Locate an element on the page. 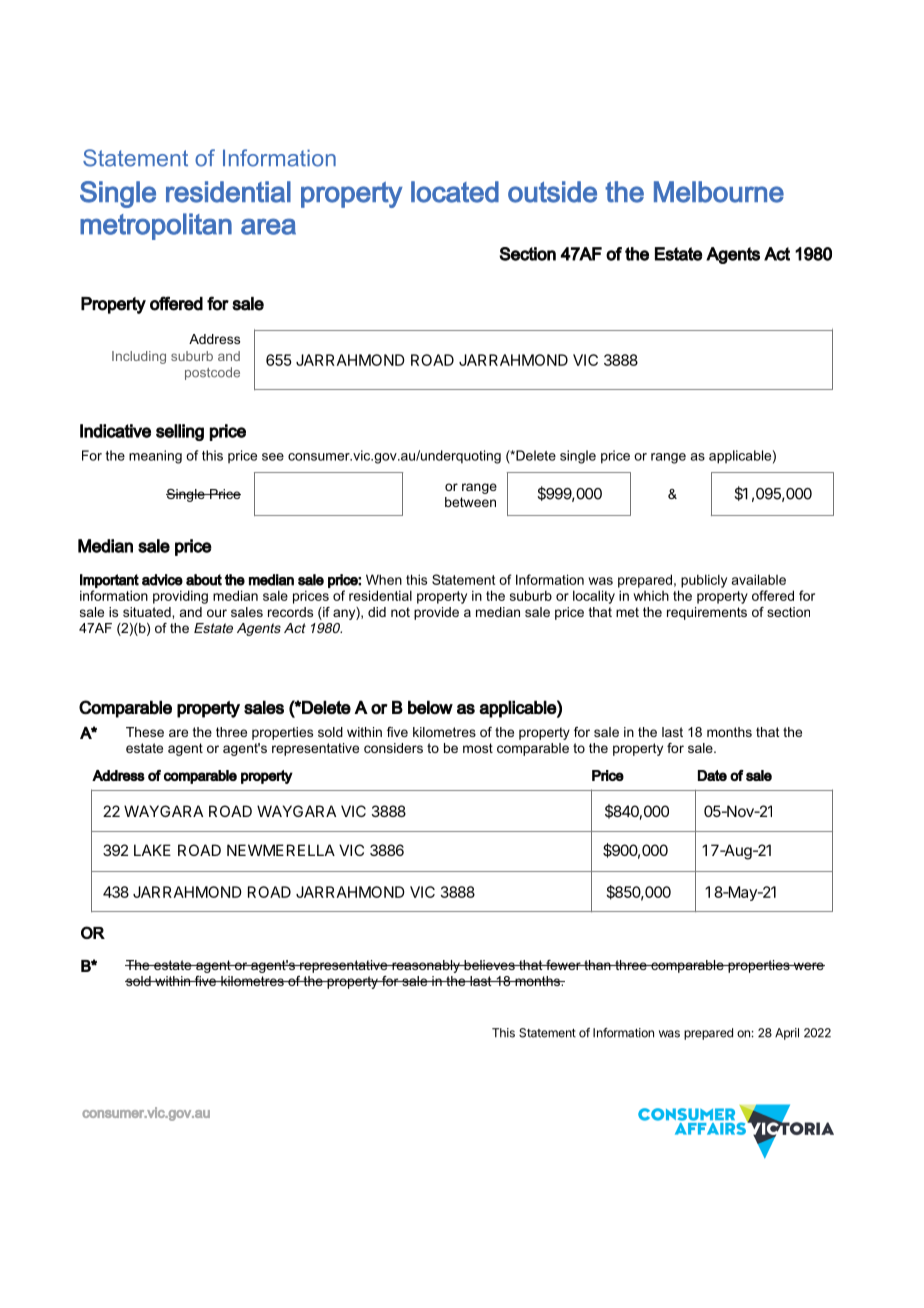  requirements is located at coordinates (707, 613).
